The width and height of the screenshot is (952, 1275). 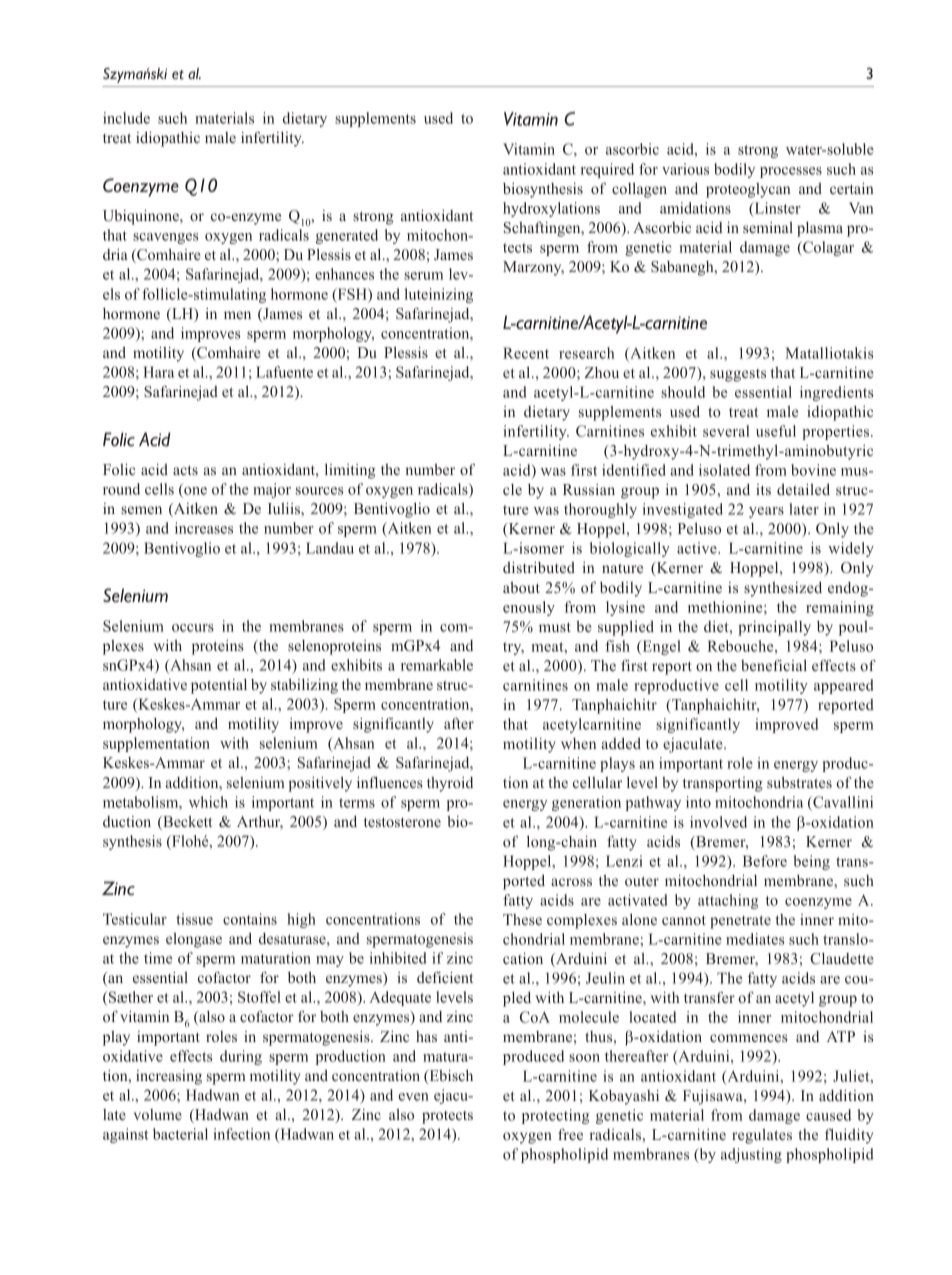 I want to click on include, so click(x=126, y=118).
